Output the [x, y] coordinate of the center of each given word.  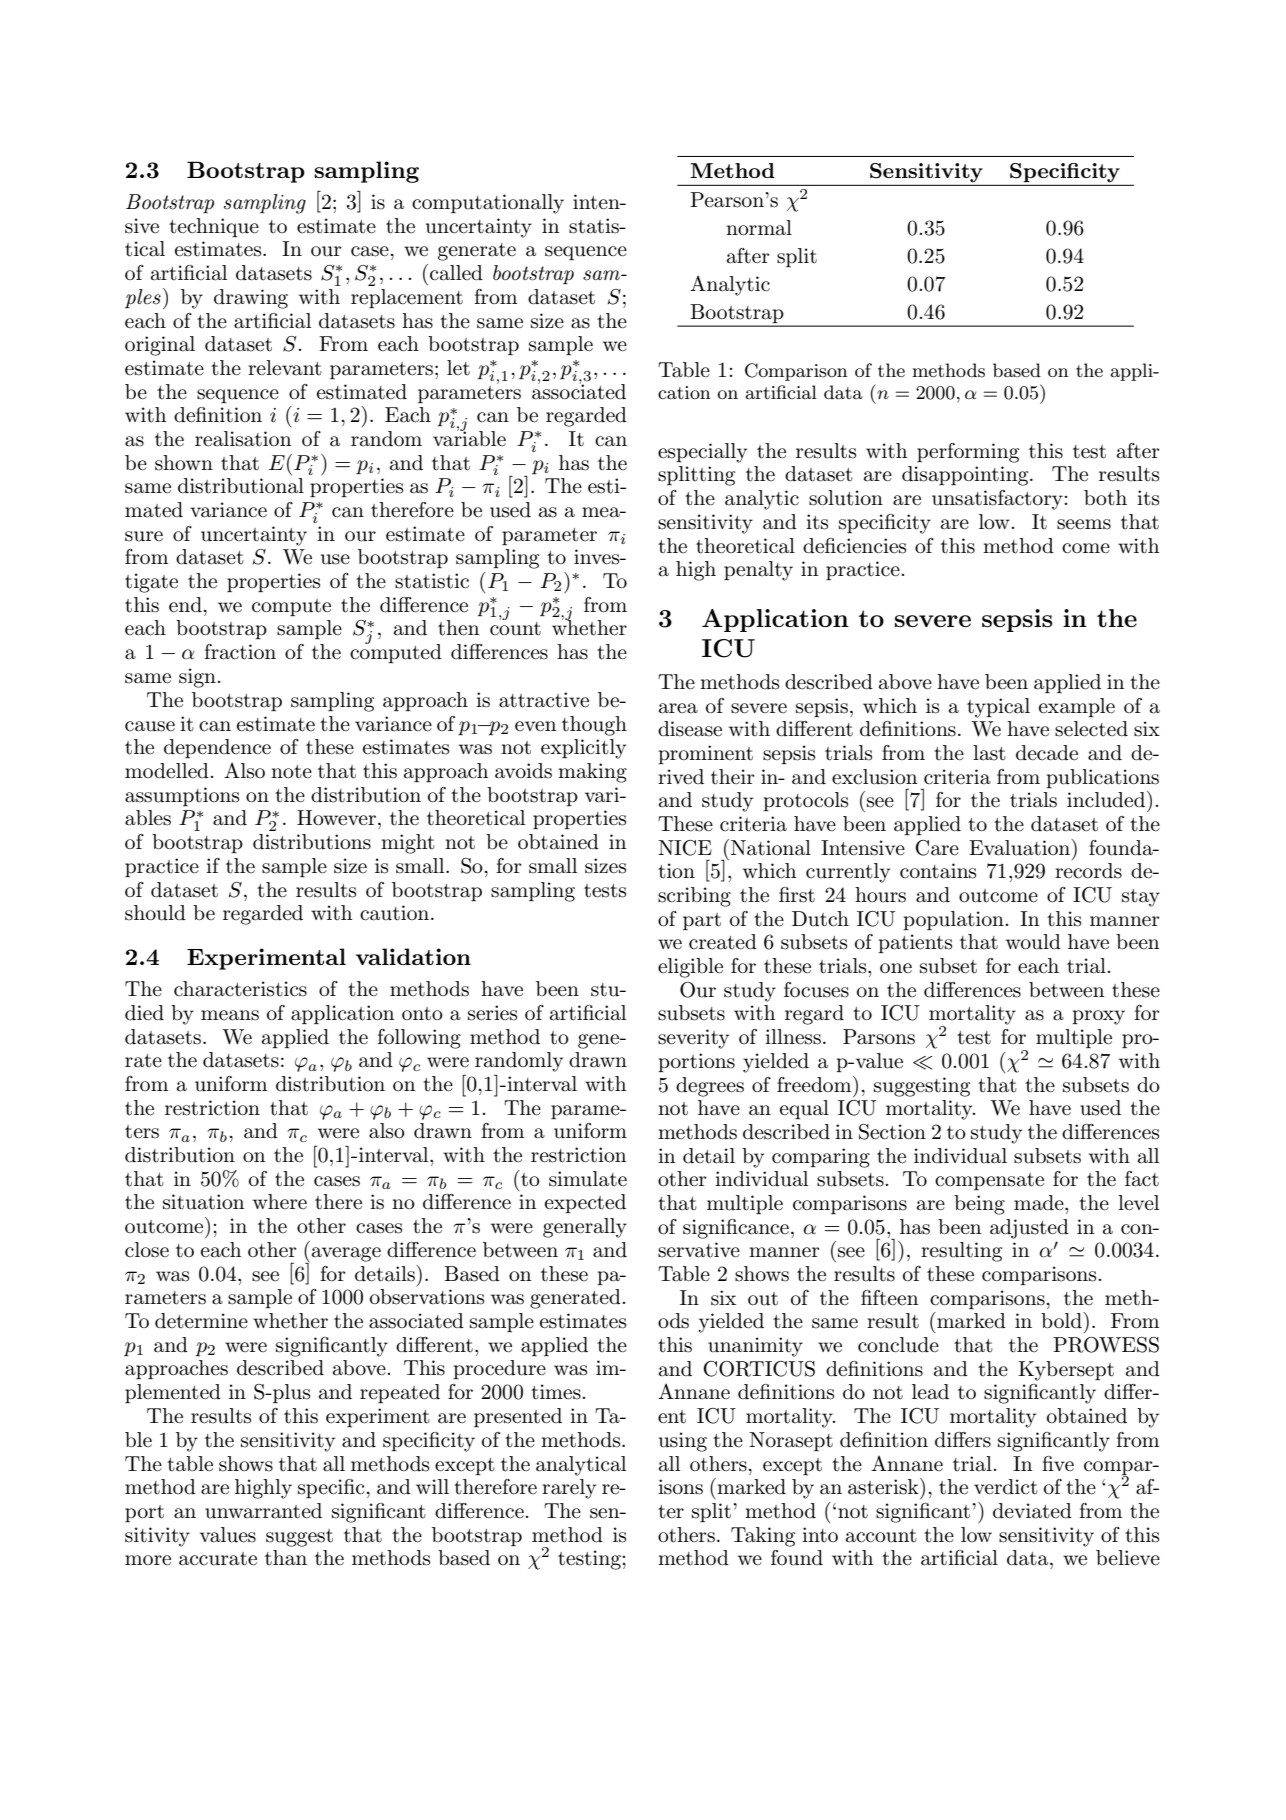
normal [759, 228]
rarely [569, 1489]
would [1033, 942]
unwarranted [263, 1511]
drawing [251, 299]
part [702, 921]
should [155, 913]
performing [968, 453]
